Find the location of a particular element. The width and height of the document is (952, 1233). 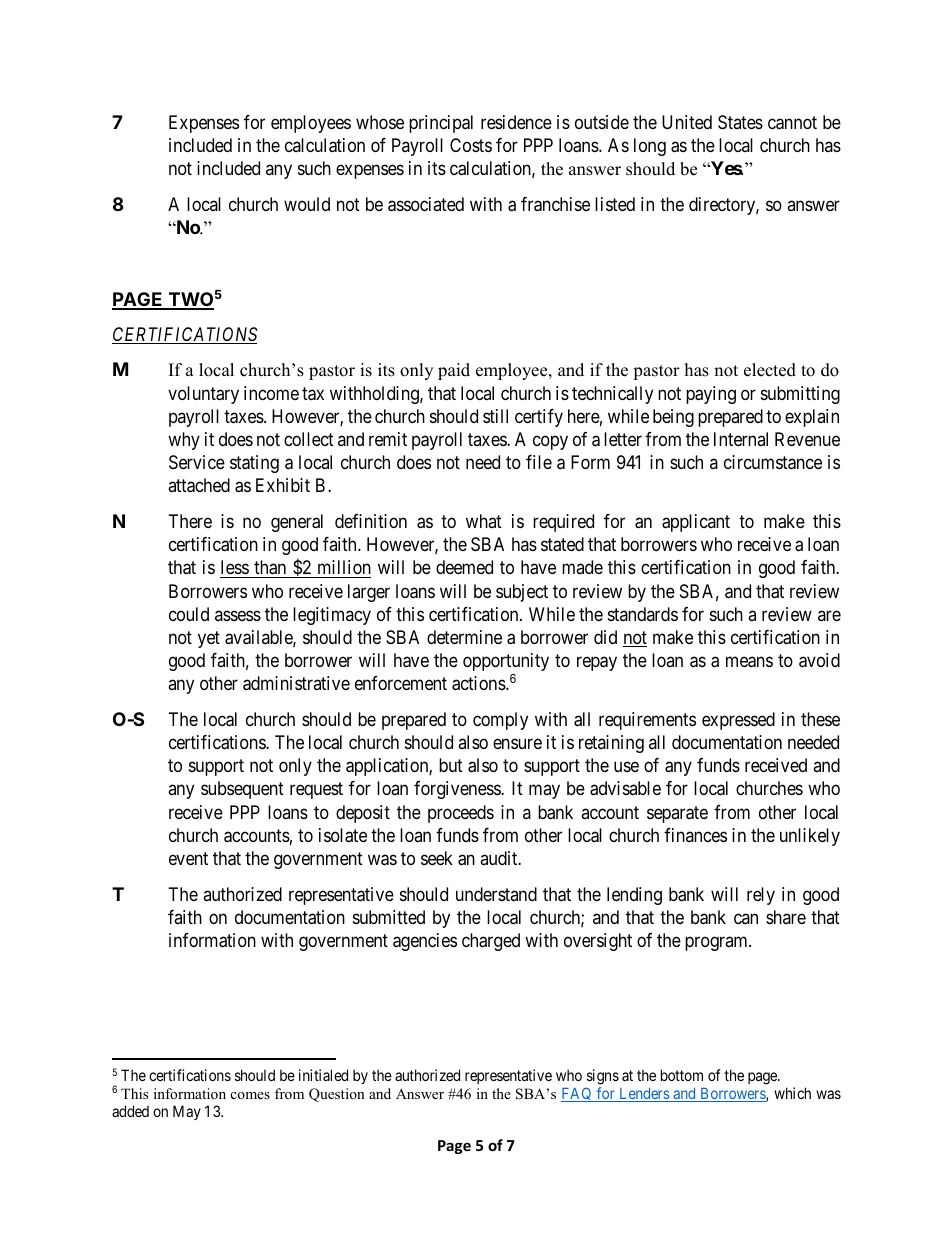

determine is located at coordinates (464, 637).
